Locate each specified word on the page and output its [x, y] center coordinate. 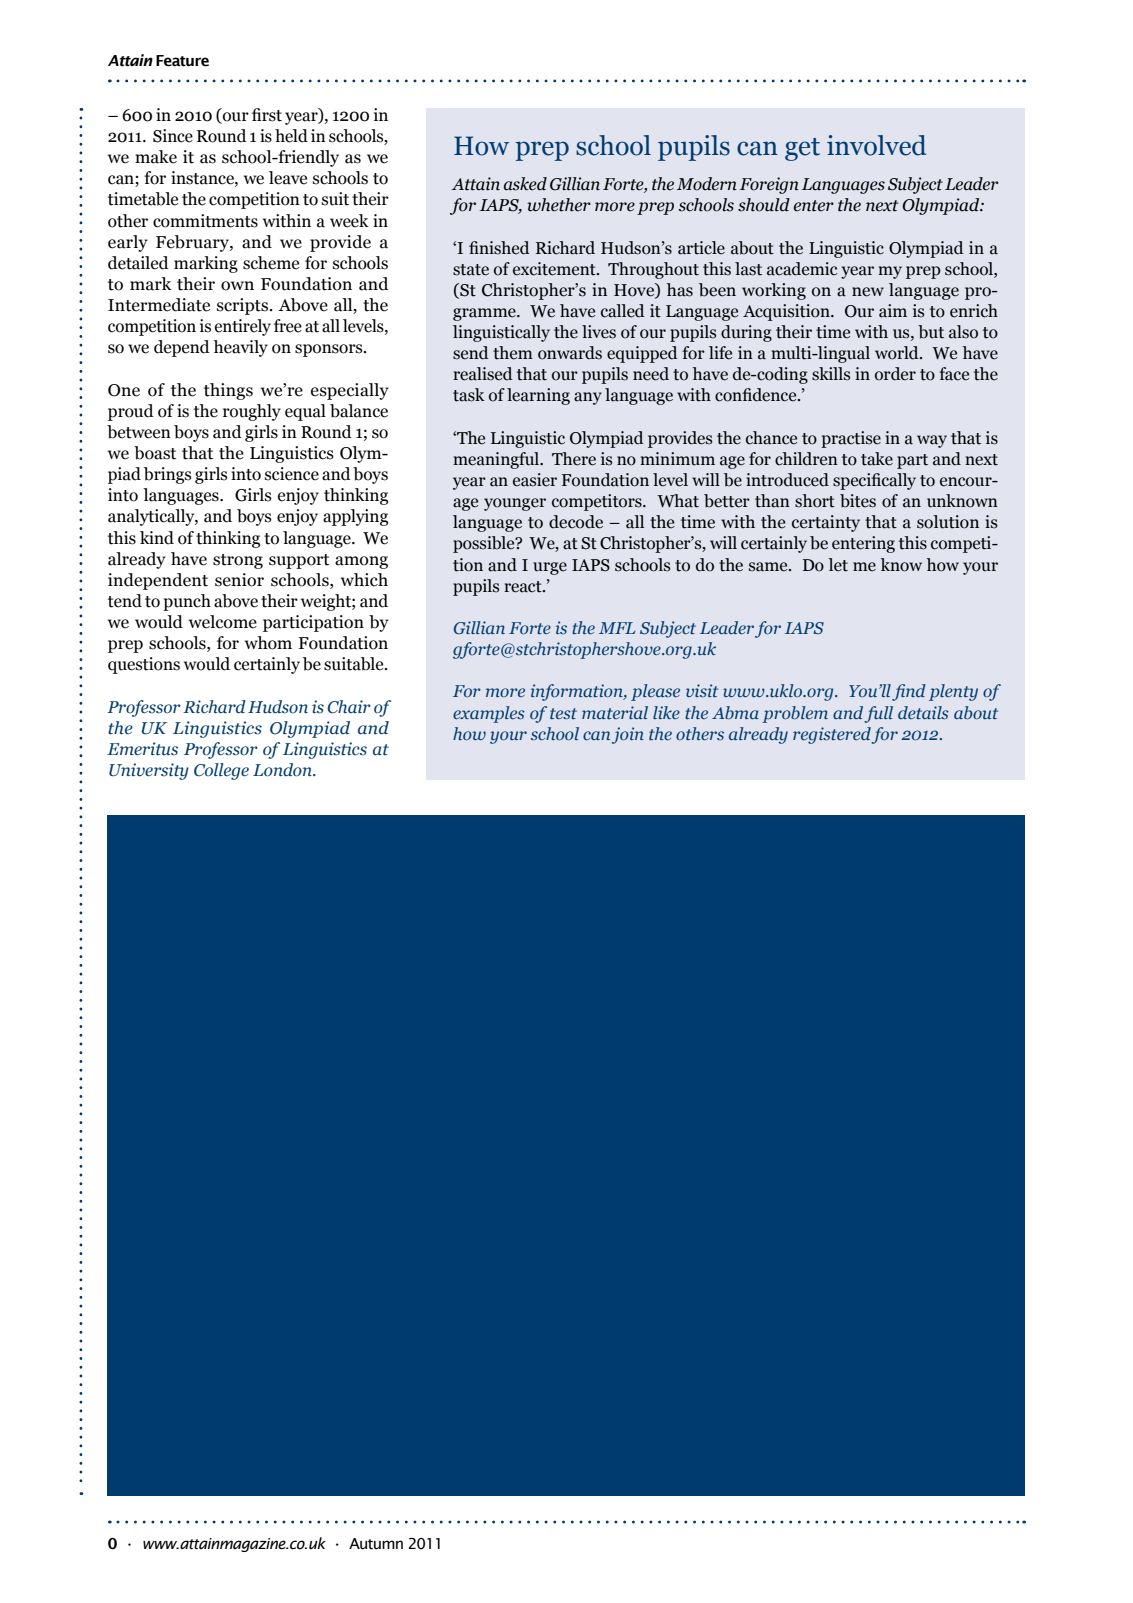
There [574, 459]
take [877, 459]
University [149, 771]
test [563, 713]
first [267, 115]
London [283, 770]
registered [832, 735]
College [221, 771]
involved [876, 145]
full [878, 714]
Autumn [376, 1544]
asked [525, 184]
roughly [252, 412]
